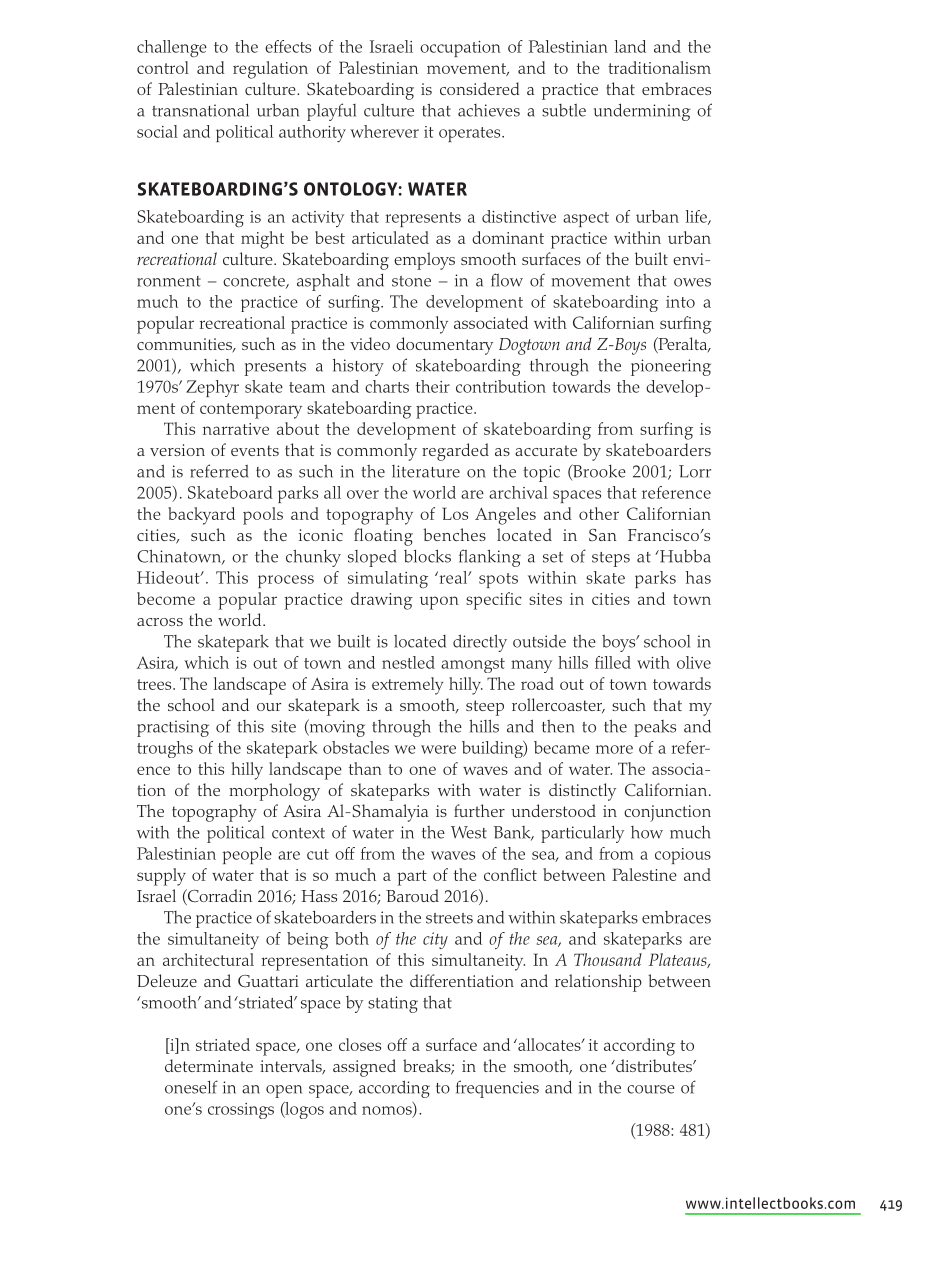 This screenshot has height=1266, width=952. Describe the element at coordinates (172, 48) in the screenshot. I see `challenge` at that location.
